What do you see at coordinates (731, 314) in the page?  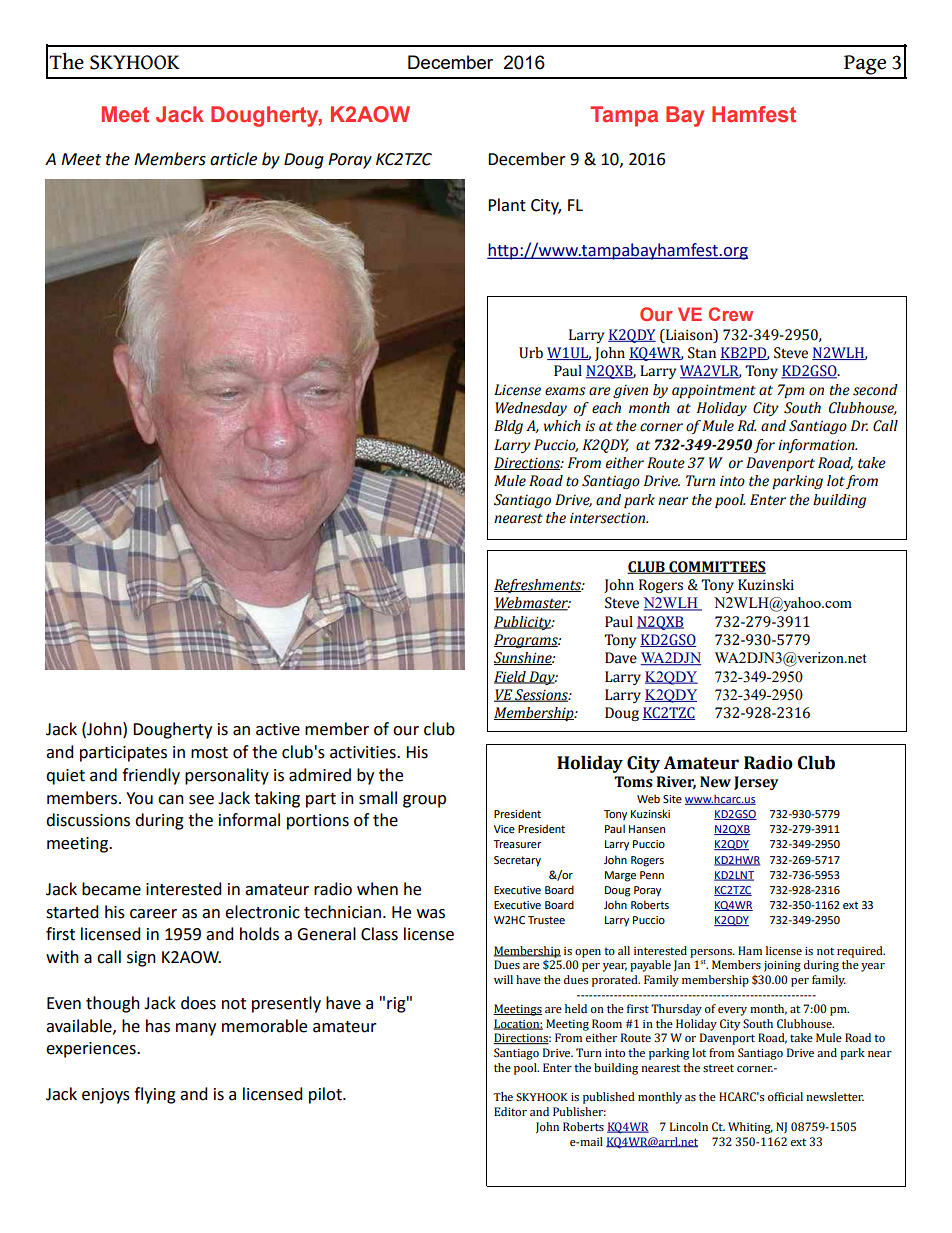 I see `Crew` at bounding box center [731, 314].
